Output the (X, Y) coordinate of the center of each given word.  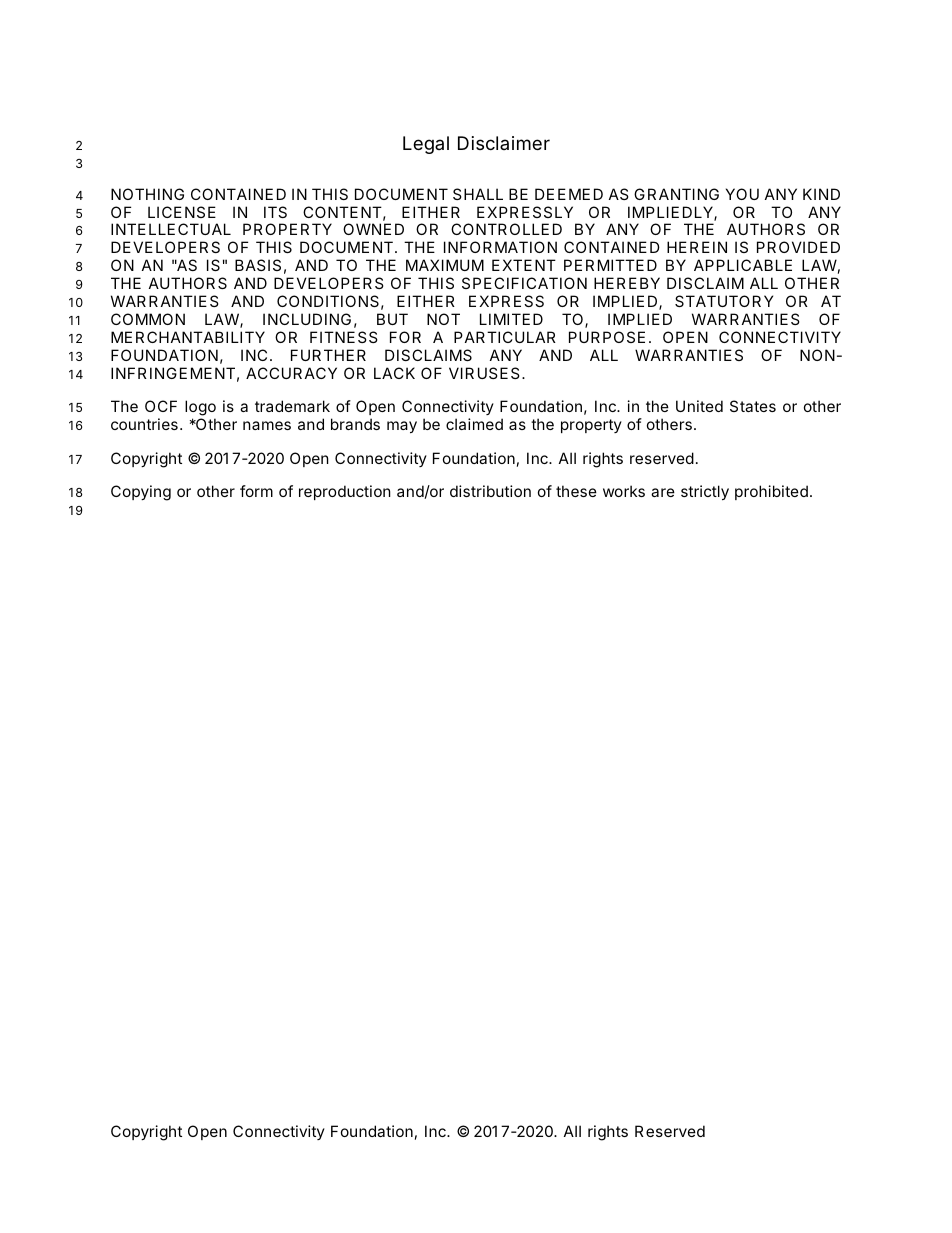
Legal (426, 145)
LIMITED (511, 319)
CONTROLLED (506, 229)
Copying (141, 493)
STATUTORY (724, 301)
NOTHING (147, 194)
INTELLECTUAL (171, 229)
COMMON (148, 319)
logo (200, 409)
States (753, 406)
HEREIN (697, 247)
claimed (474, 424)
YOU (742, 194)
